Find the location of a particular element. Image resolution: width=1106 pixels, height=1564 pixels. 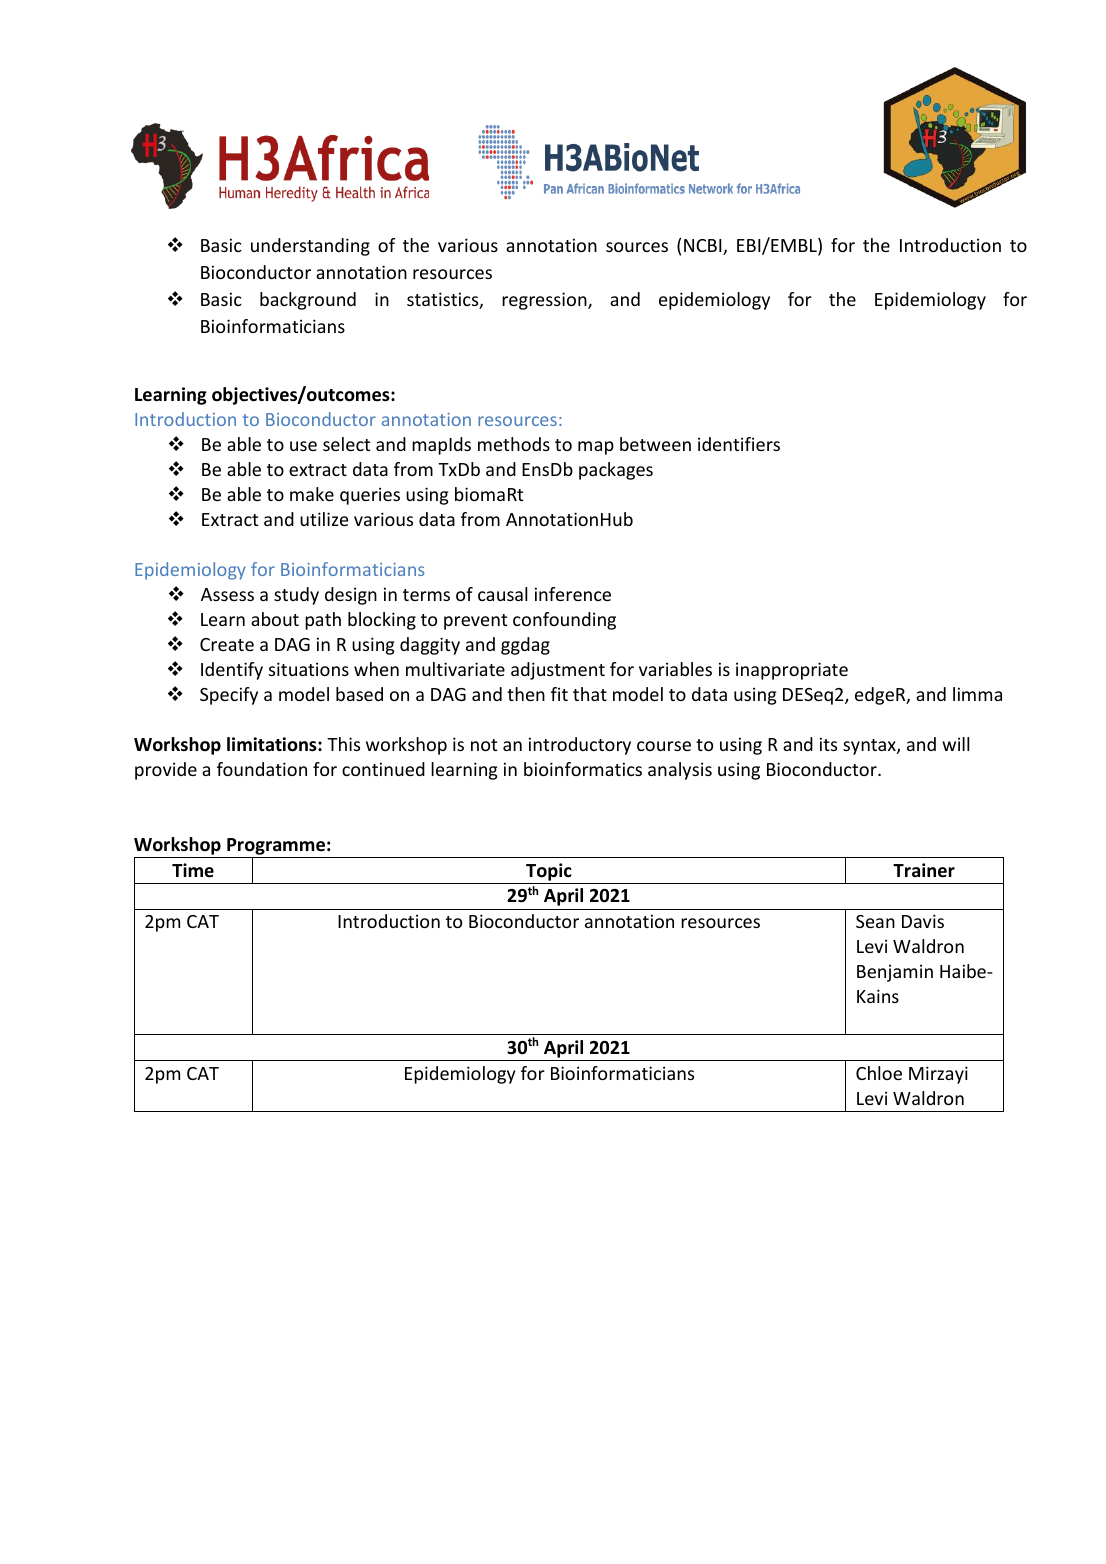

utilize is located at coordinates (324, 519).
